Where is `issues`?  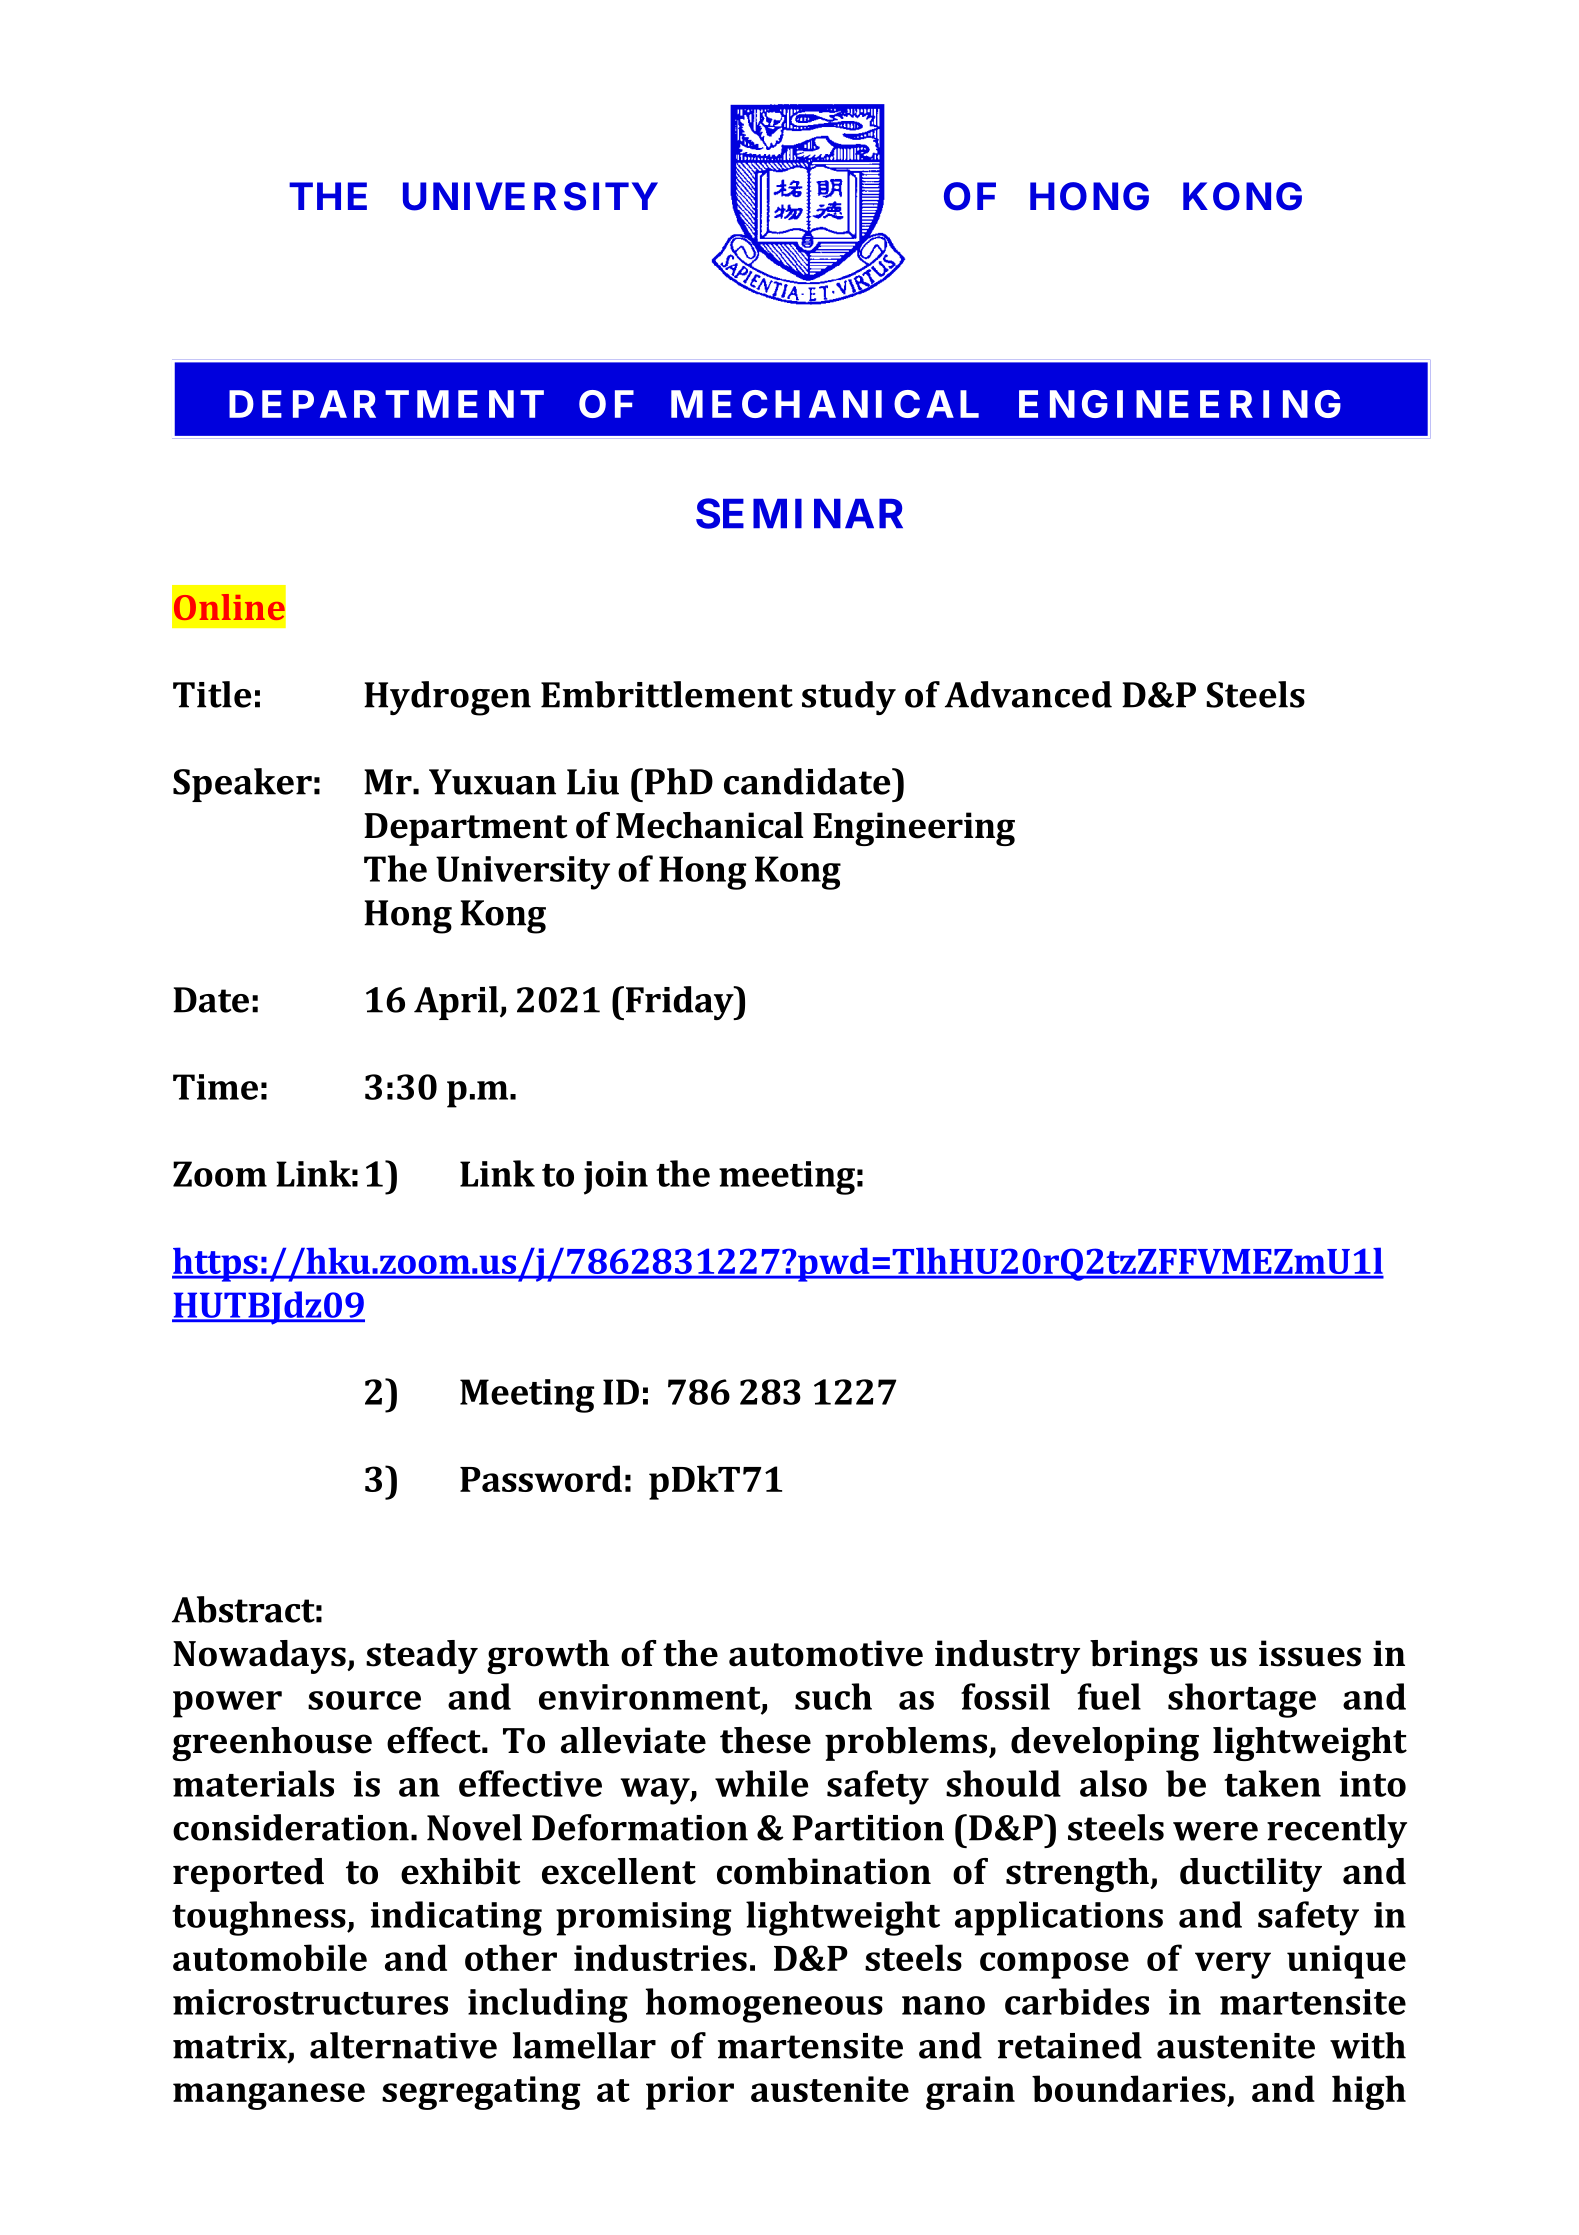
issues is located at coordinates (1310, 1653).
